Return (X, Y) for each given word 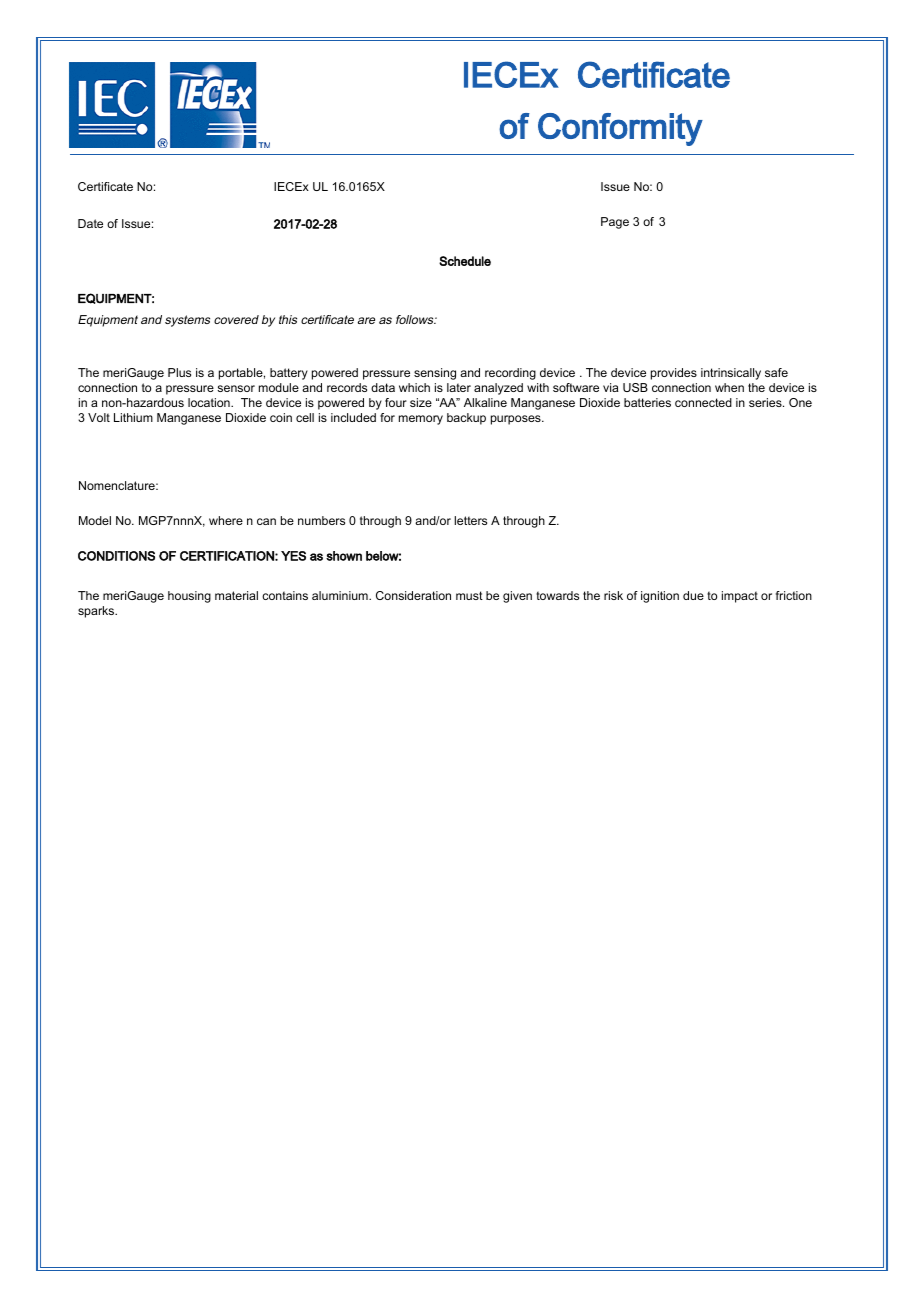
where (226, 520)
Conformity (620, 129)
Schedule (465, 261)
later (459, 387)
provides (674, 374)
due (693, 595)
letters (470, 520)
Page (615, 223)
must (469, 595)
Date (90, 223)
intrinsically (731, 374)
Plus (179, 372)
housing (189, 597)
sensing (435, 374)
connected (703, 402)
